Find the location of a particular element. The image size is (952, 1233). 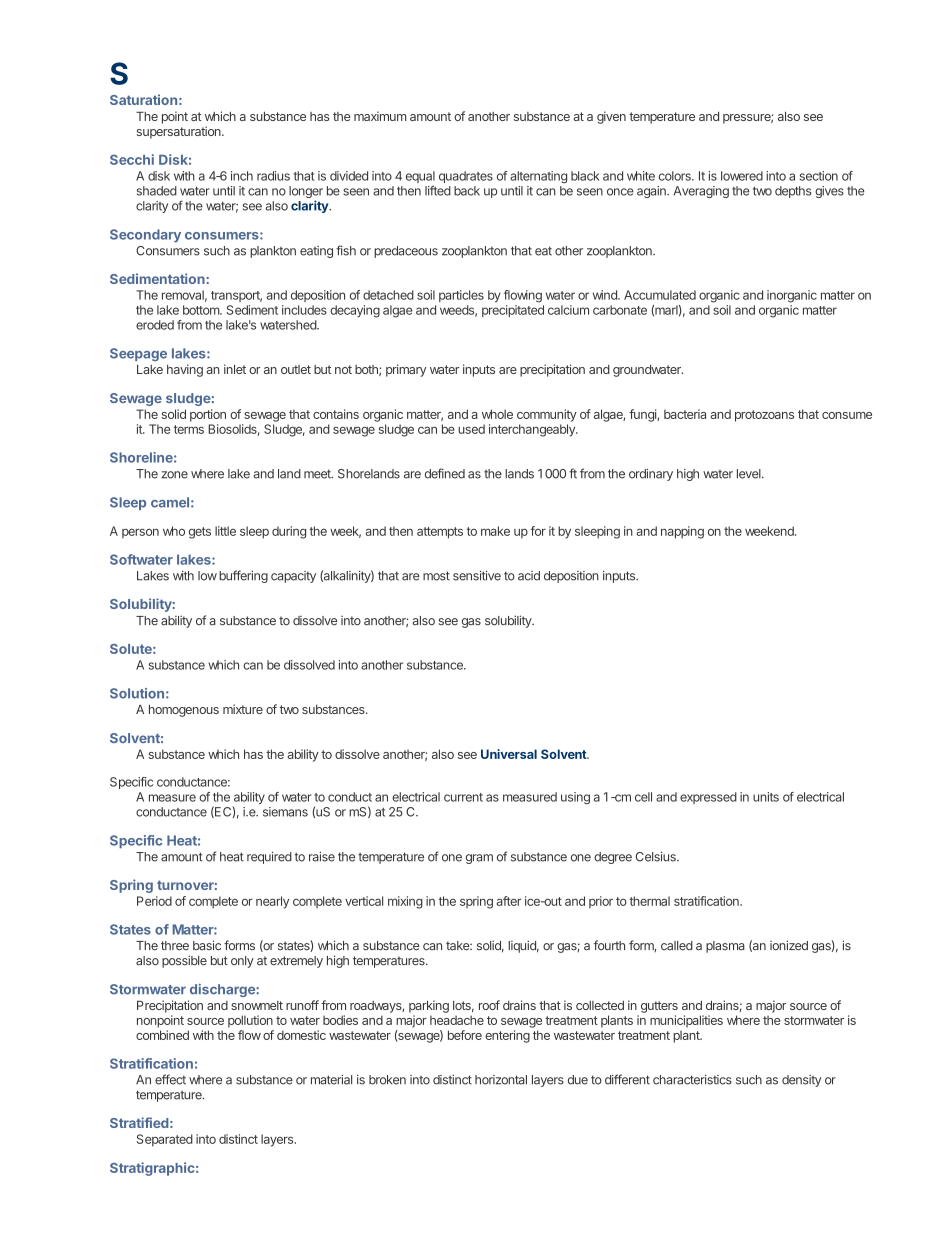

inch is located at coordinates (242, 176).
